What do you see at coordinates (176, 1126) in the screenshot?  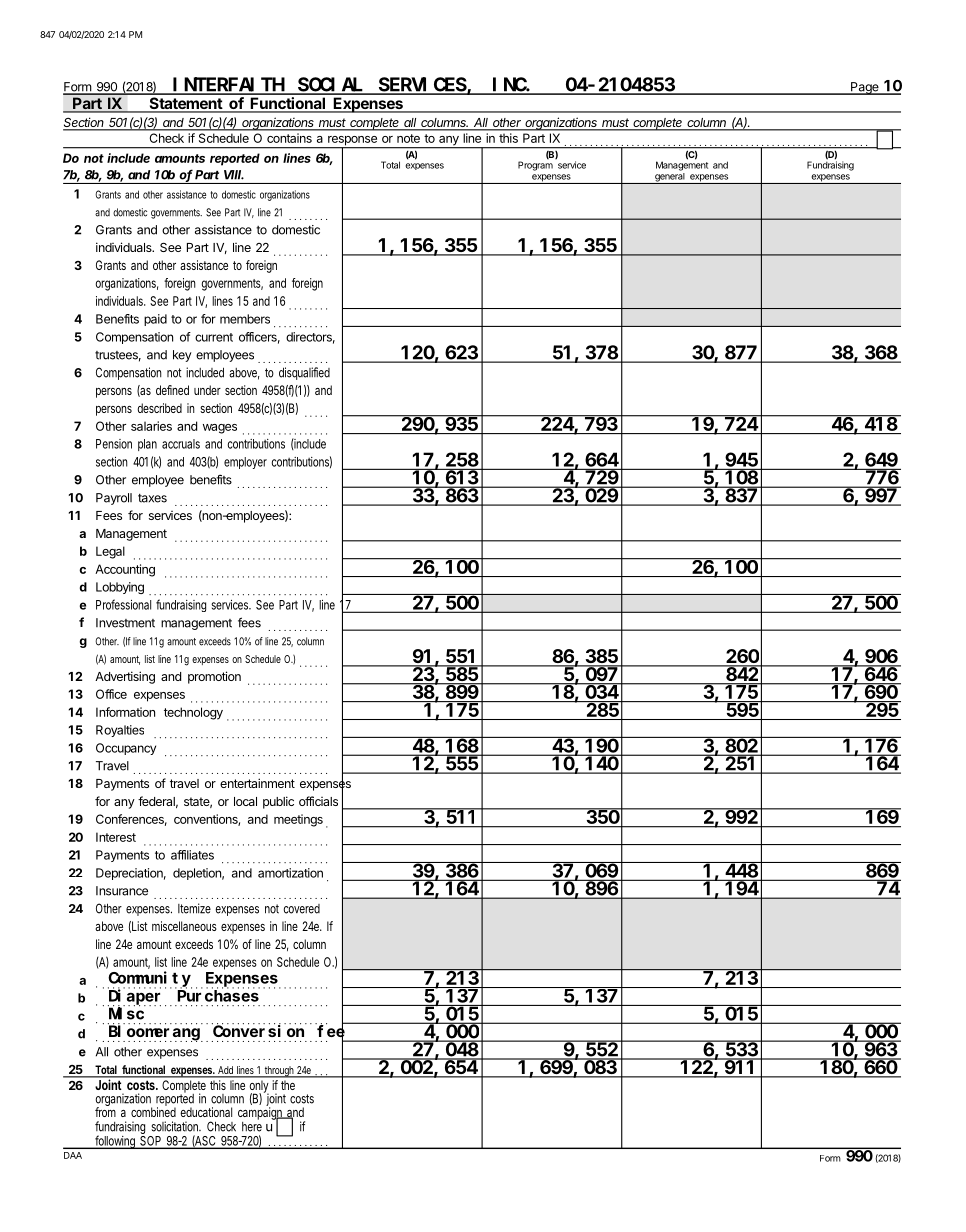 I see `solicitation` at bounding box center [176, 1126].
